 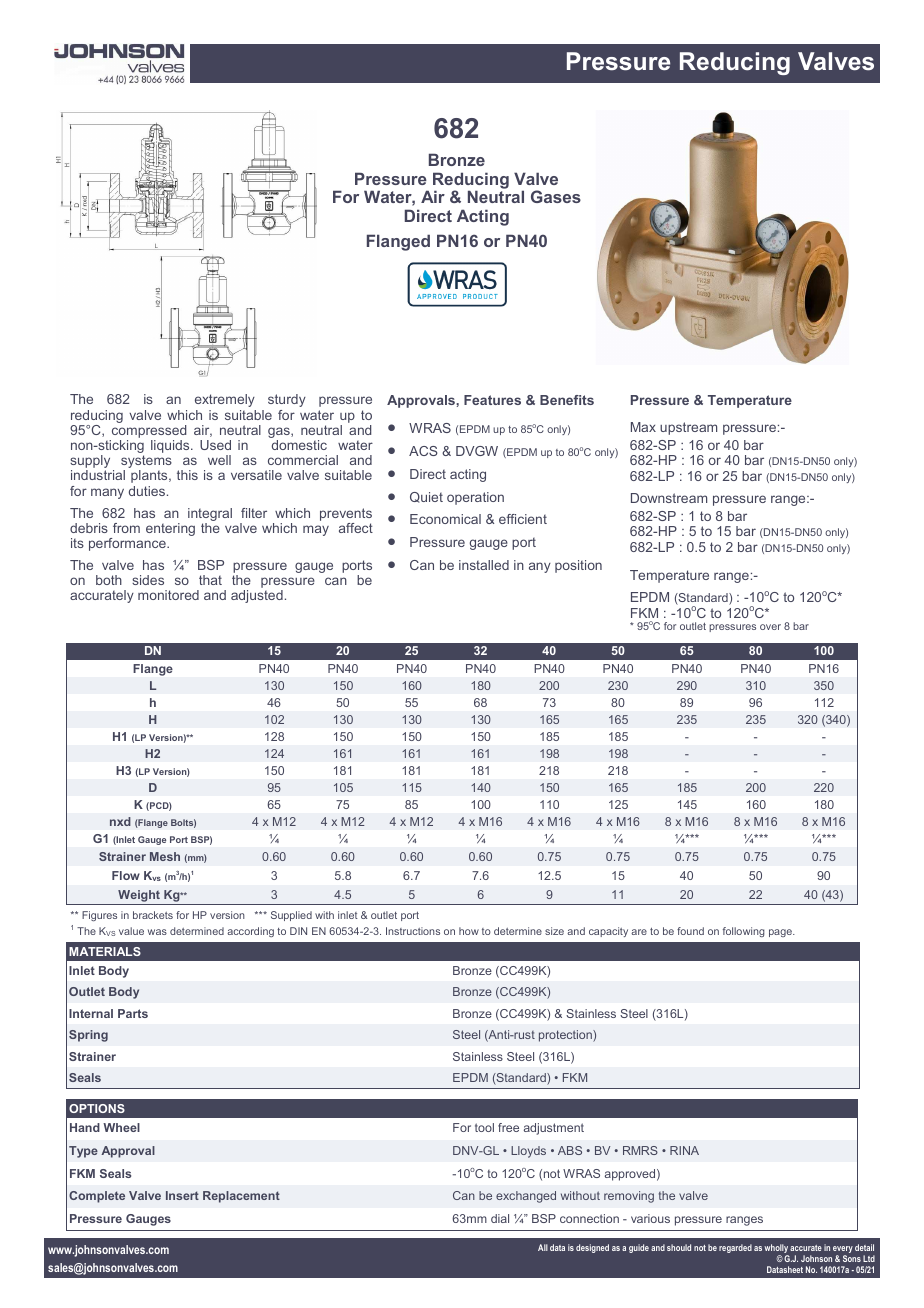 What do you see at coordinates (556, 196) in the image?
I see `Gases` at bounding box center [556, 196].
